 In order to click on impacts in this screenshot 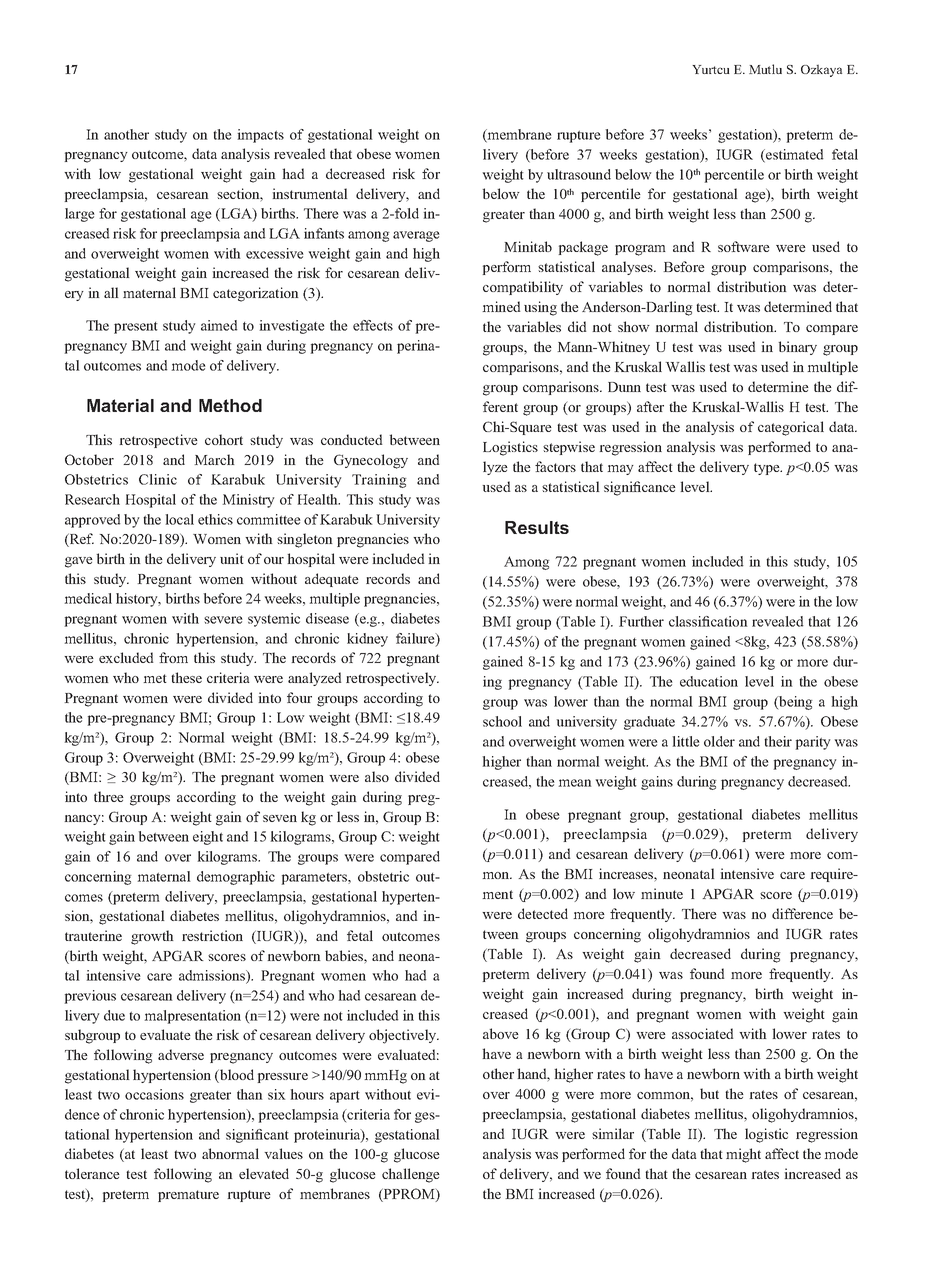, I will do `click(260, 136)`.
